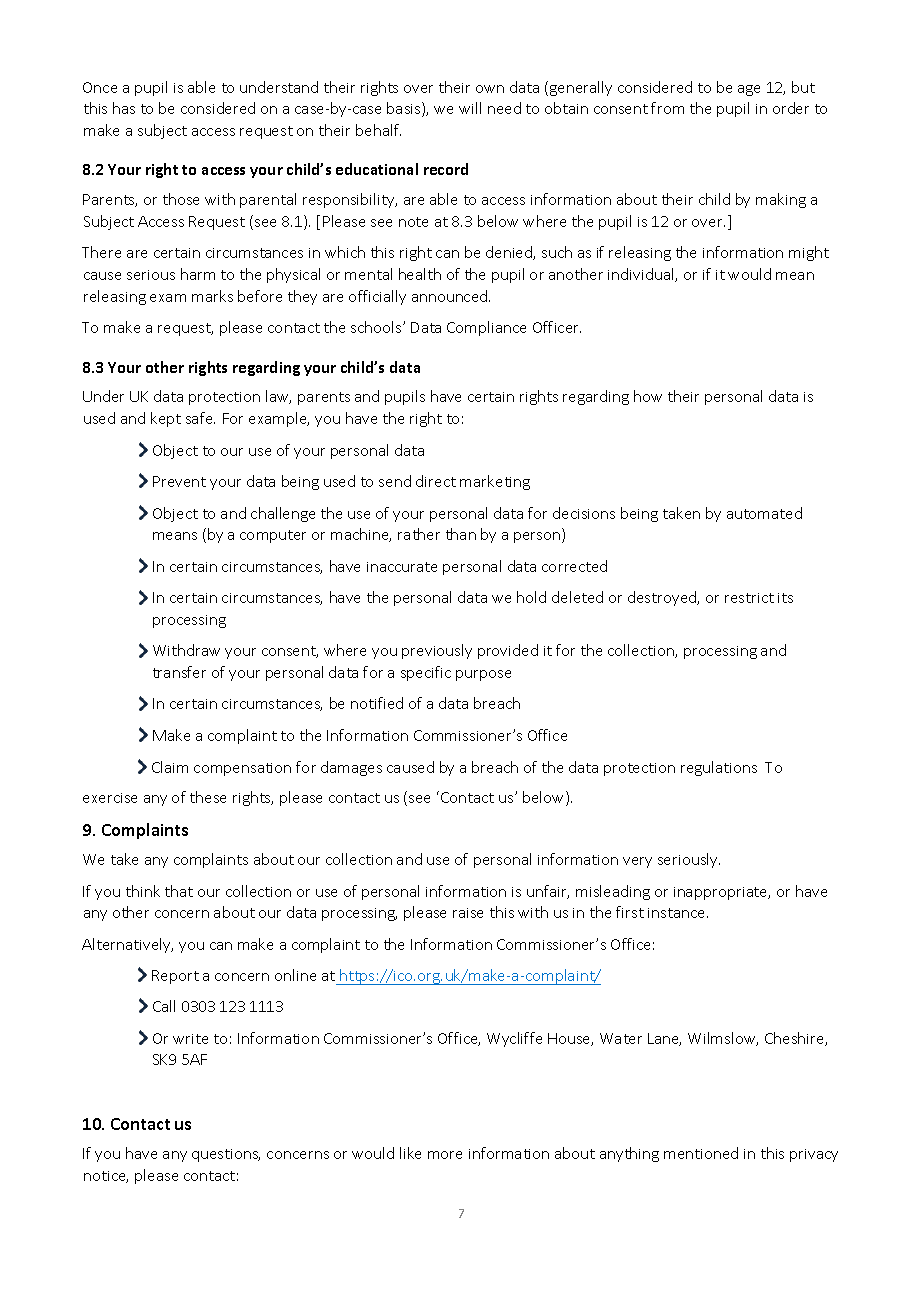  I want to click on has, so click(124, 108).
